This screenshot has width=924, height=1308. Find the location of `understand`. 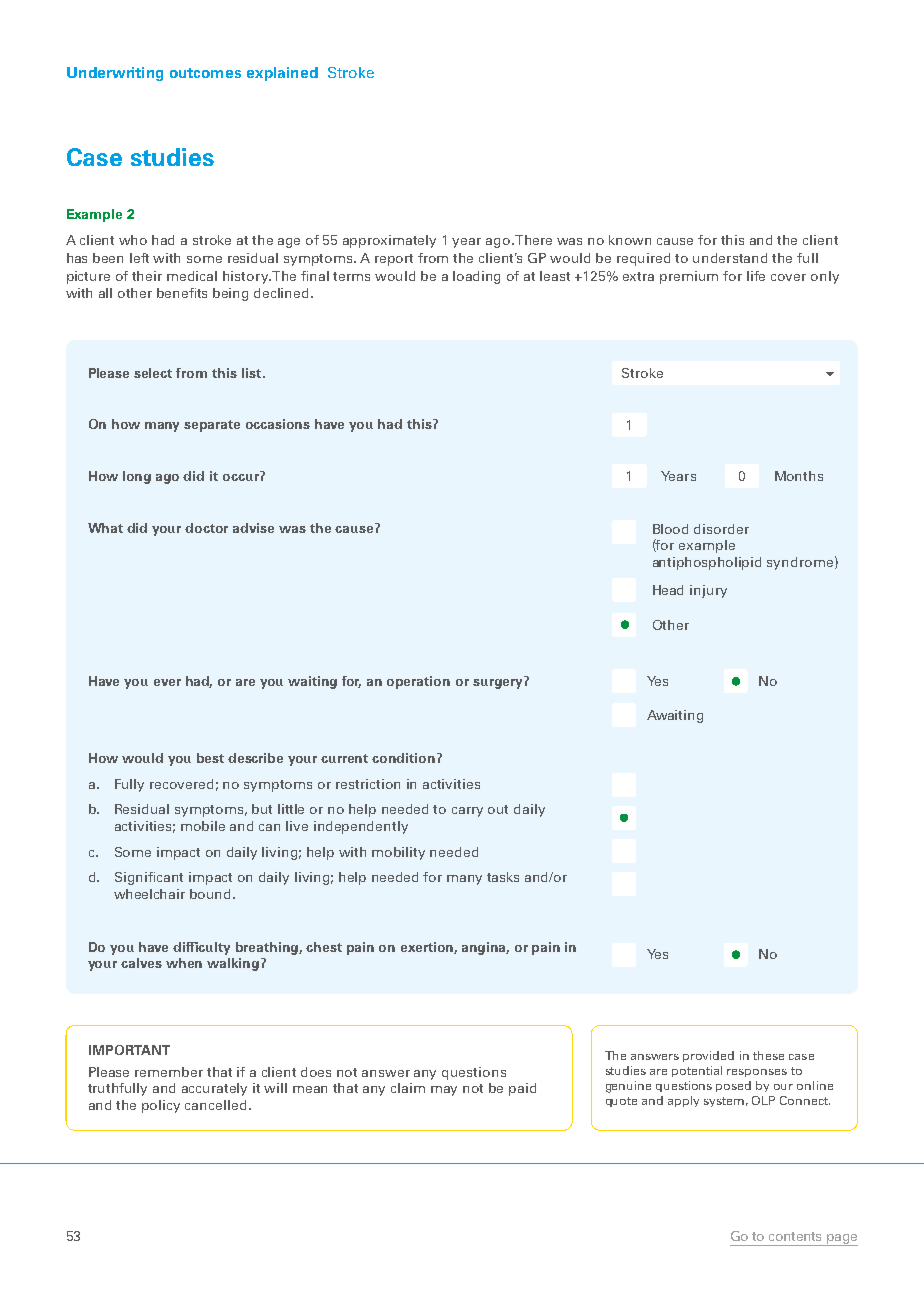

understand is located at coordinates (730, 258).
